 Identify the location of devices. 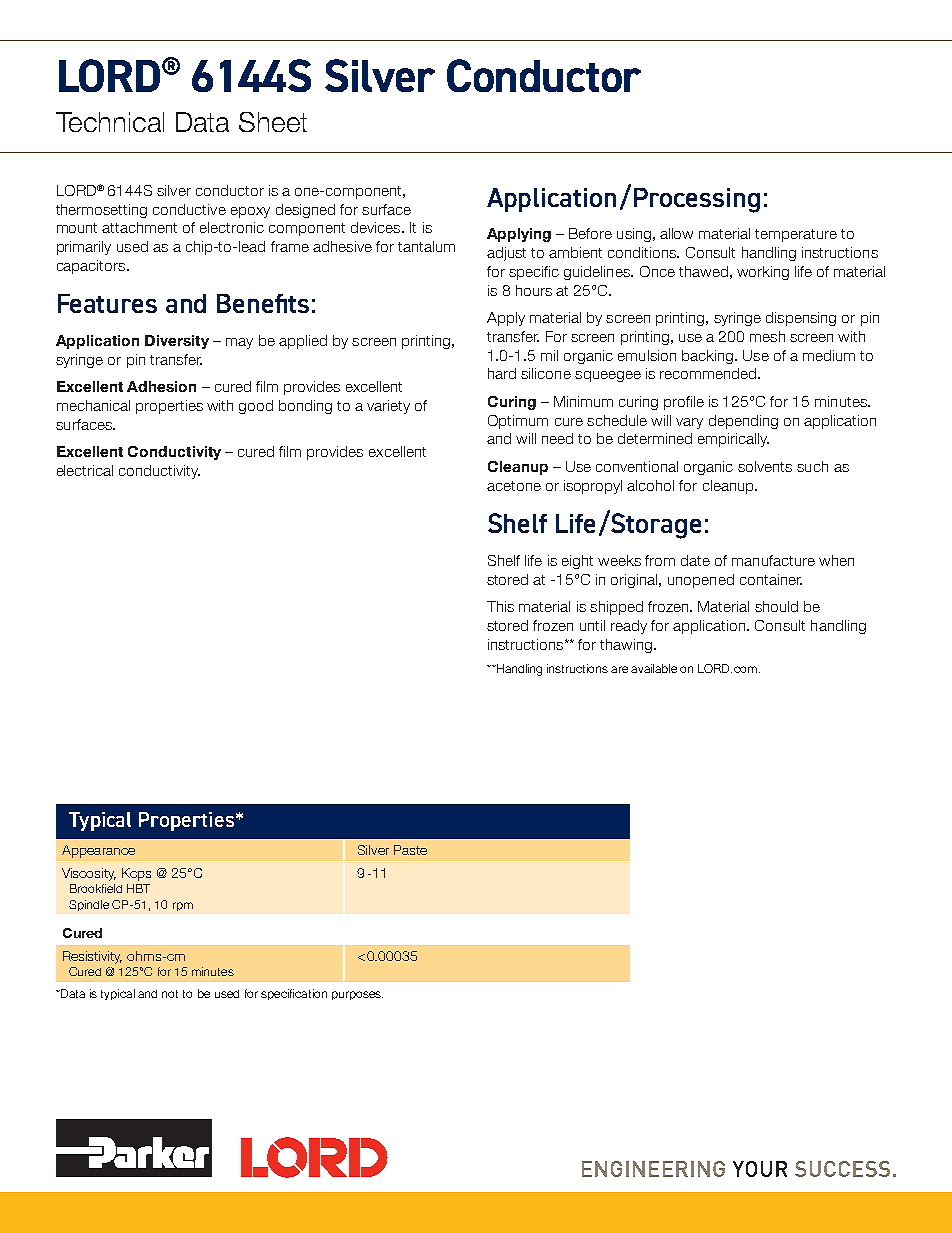
(377, 227).
